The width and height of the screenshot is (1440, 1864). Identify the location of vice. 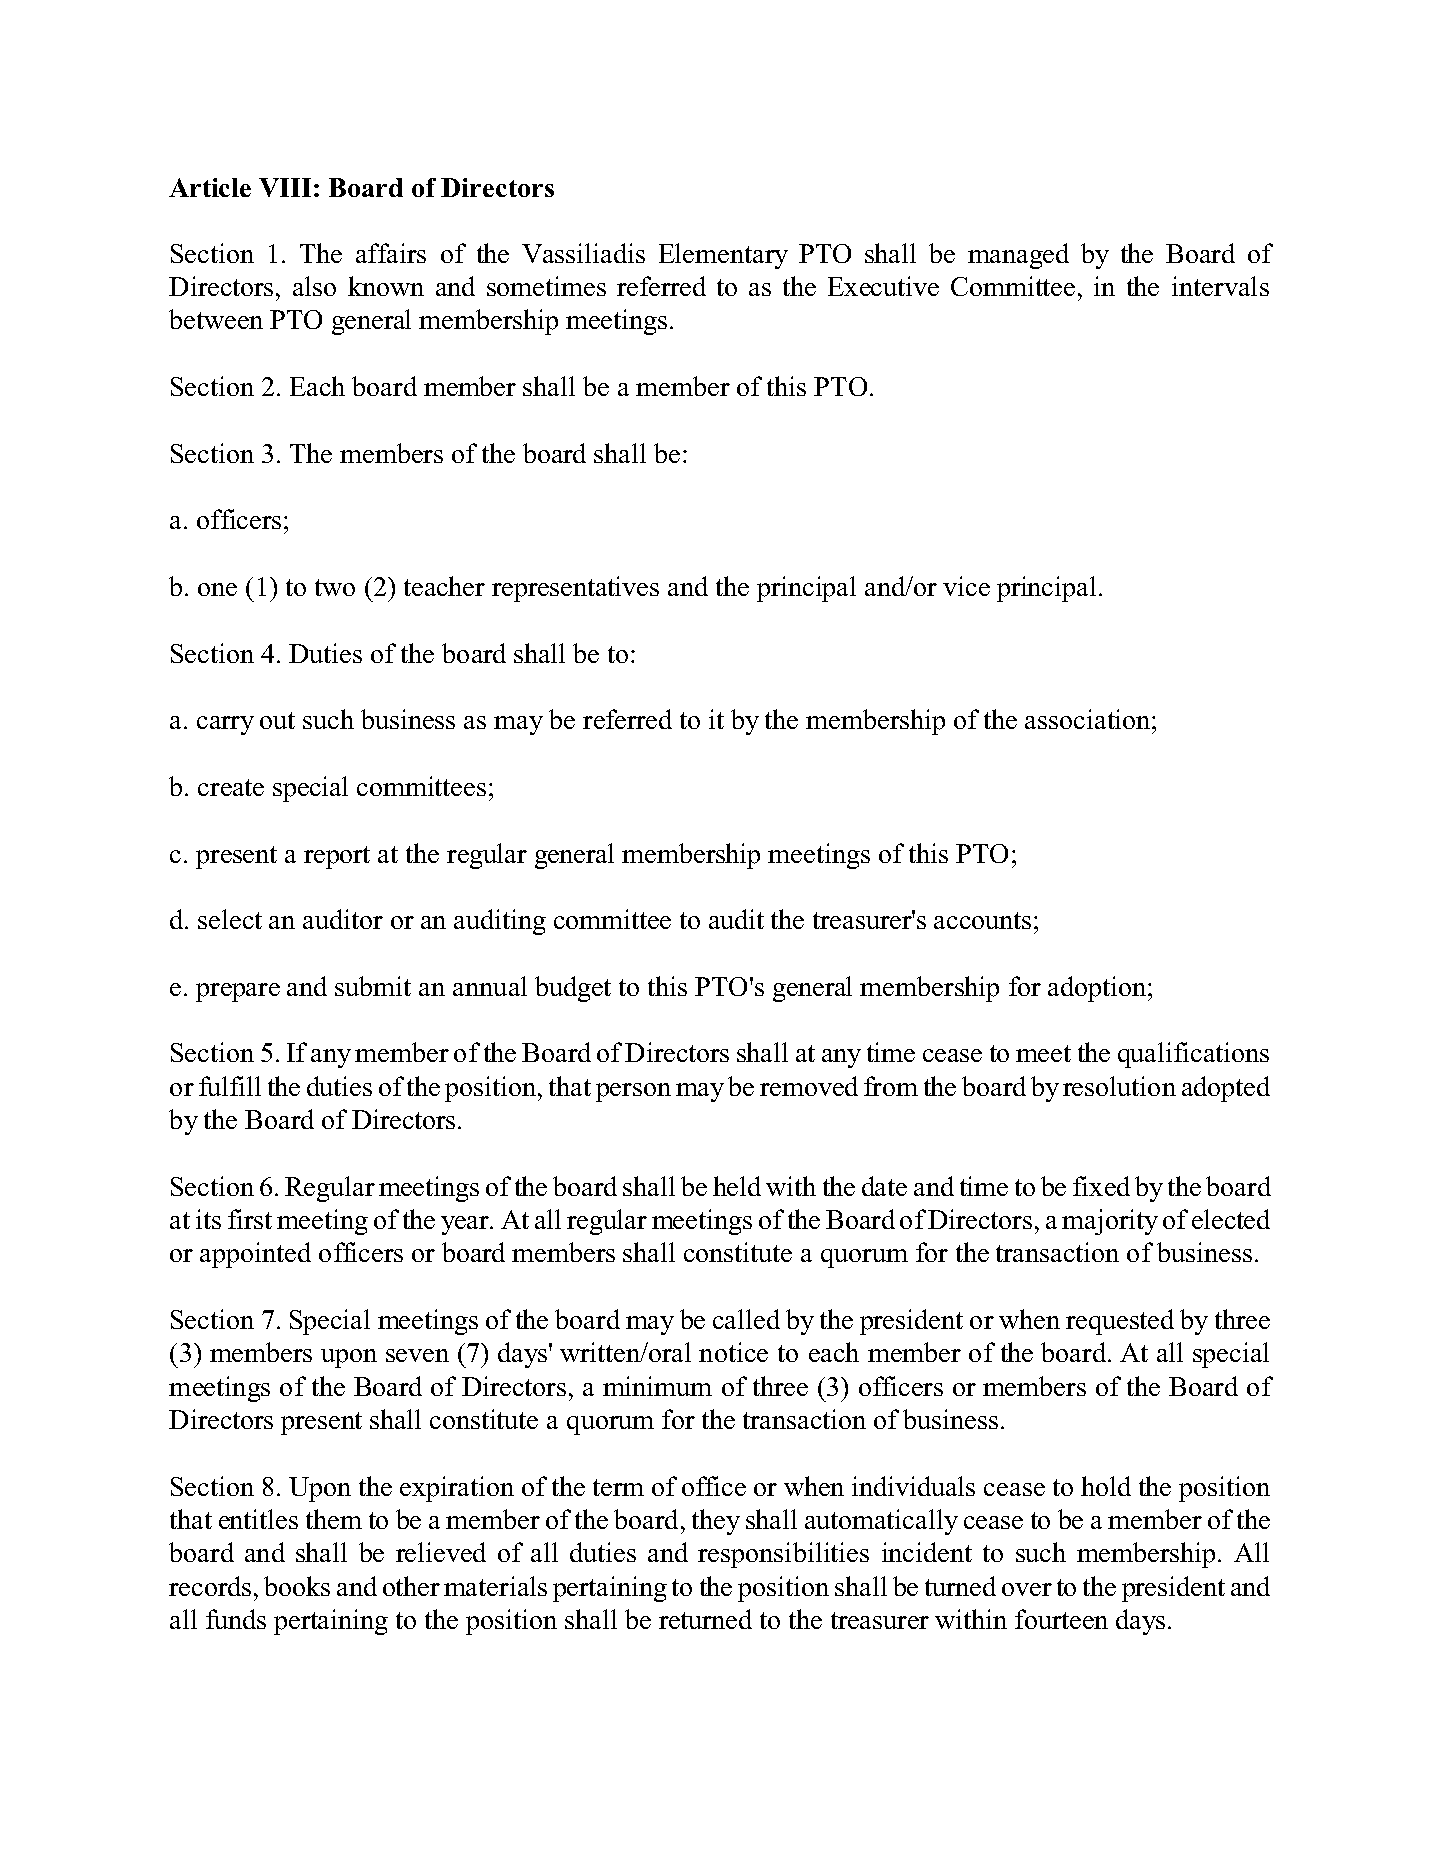
(966, 586).
